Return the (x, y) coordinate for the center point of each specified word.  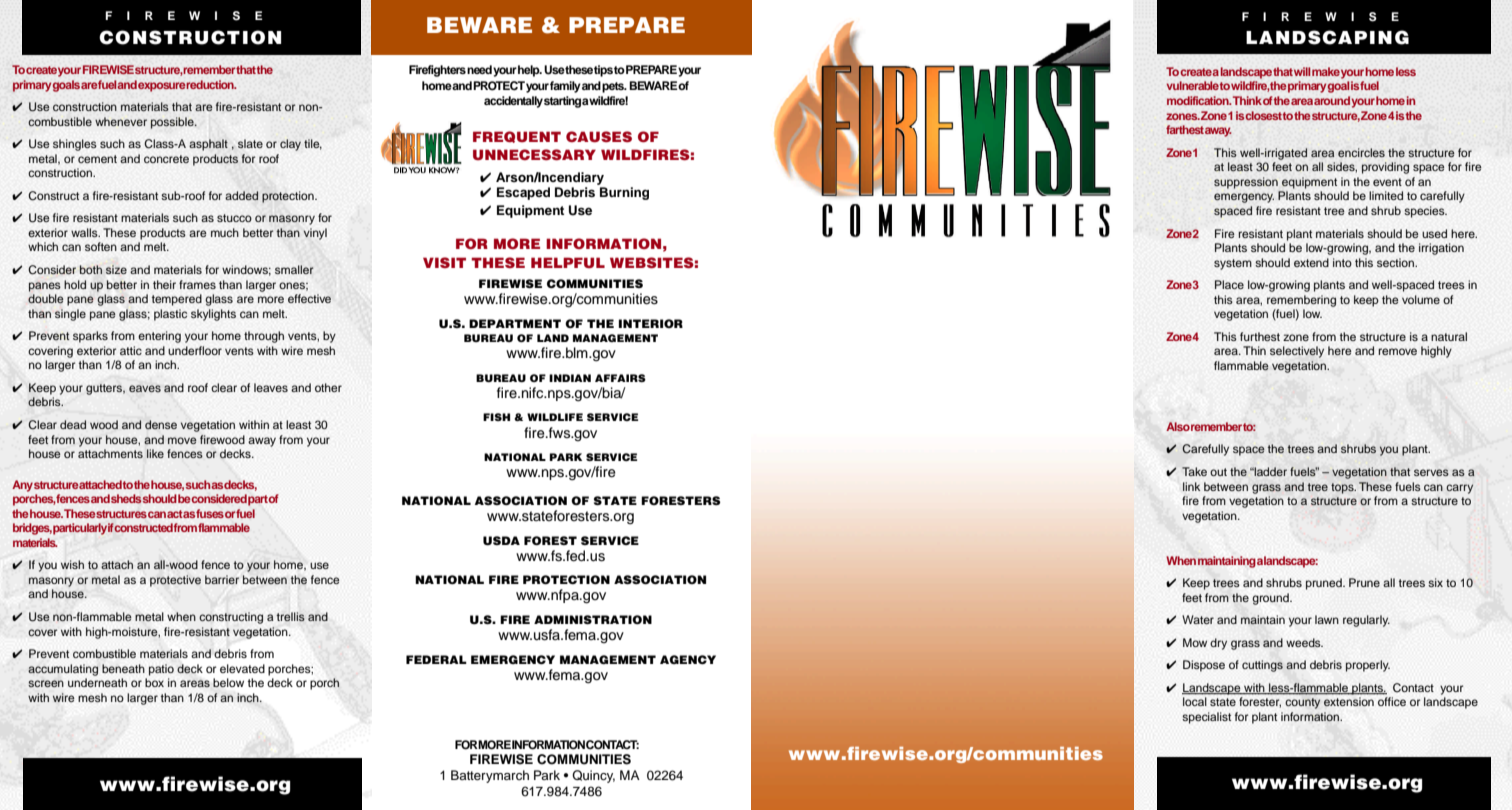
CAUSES (599, 136)
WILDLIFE (555, 417)
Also (1178, 426)
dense (161, 424)
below (228, 683)
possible (173, 123)
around (1332, 100)
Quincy (593, 776)
